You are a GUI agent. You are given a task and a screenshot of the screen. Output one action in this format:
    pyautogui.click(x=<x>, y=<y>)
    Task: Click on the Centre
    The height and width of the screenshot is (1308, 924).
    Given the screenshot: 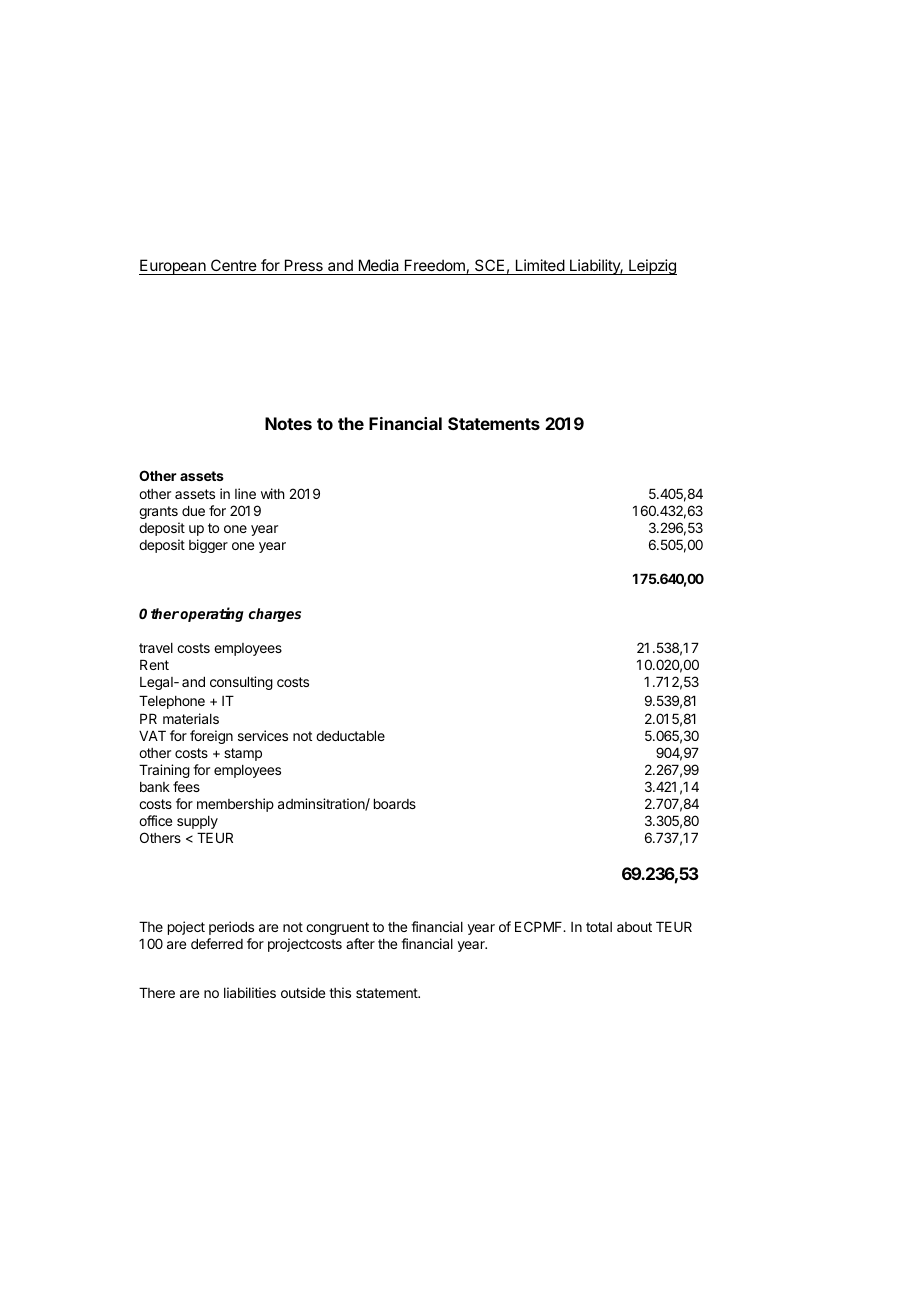 What is the action you would take?
    pyautogui.click(x=234, y=267)
